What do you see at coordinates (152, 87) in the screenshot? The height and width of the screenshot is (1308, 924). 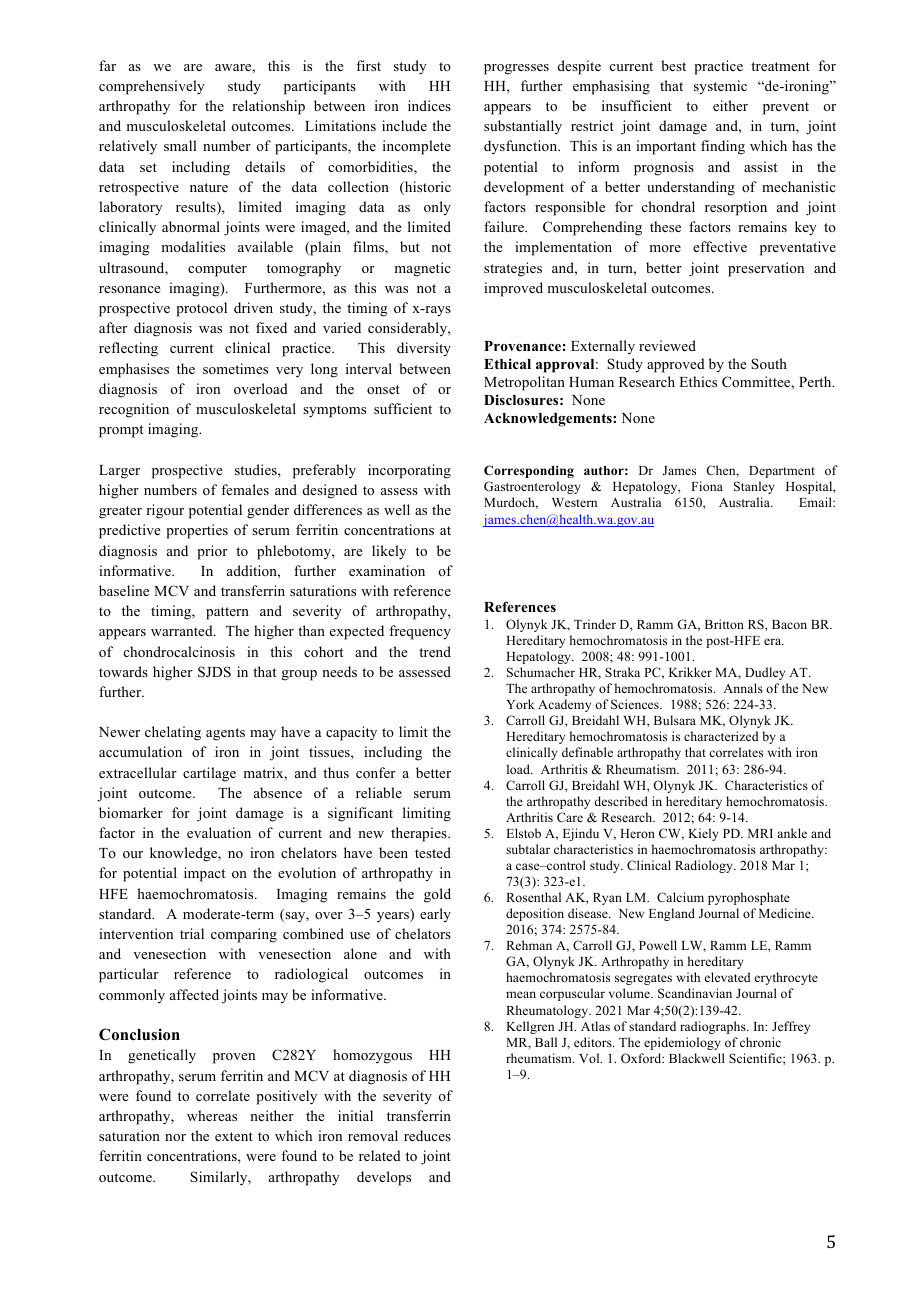 I see `comprehensively` at bounding box center [152, 87].
